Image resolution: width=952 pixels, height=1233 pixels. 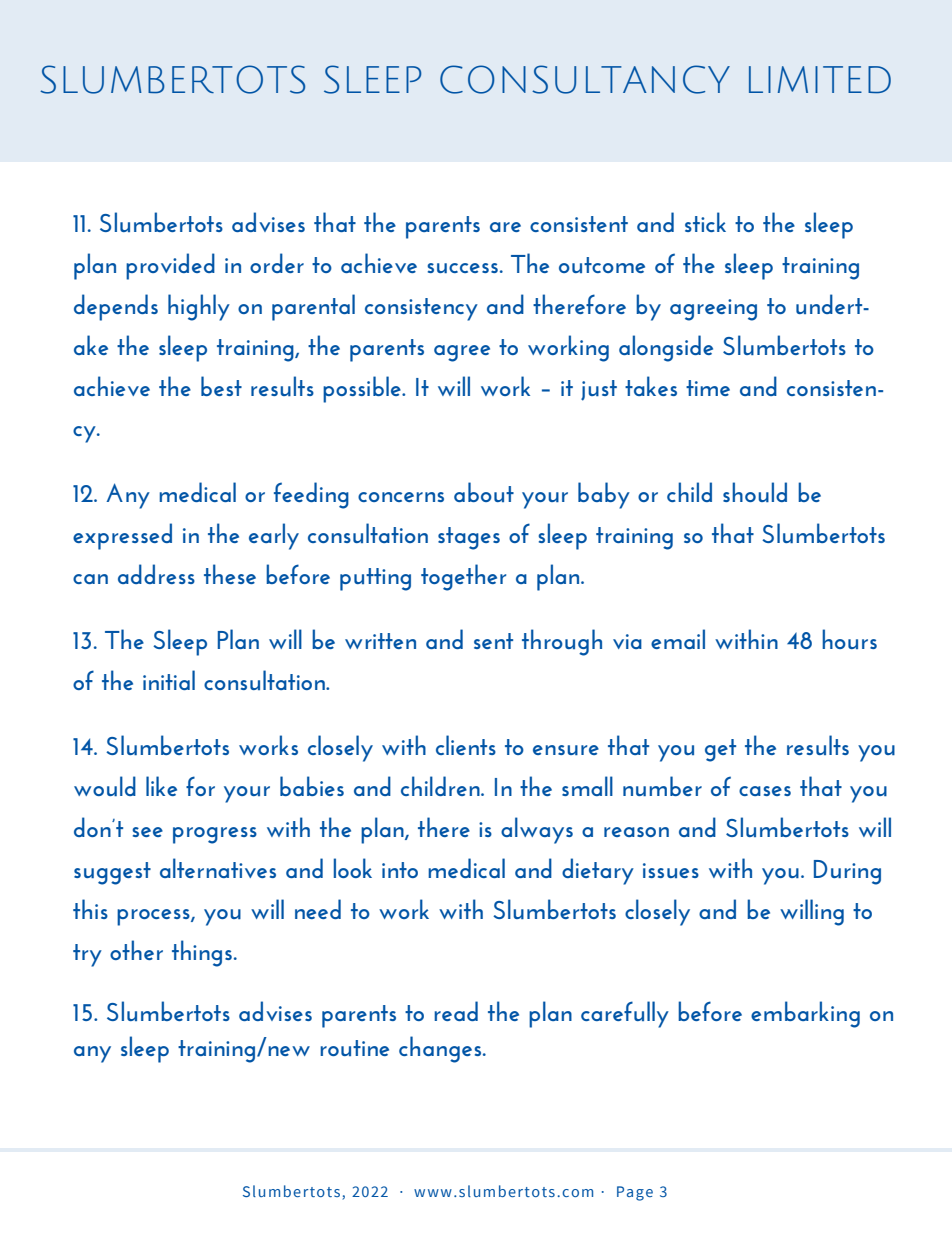 What do you see at coordinates (169, 680) in the document?
I see `initial` at bounding box center [169, 680].
